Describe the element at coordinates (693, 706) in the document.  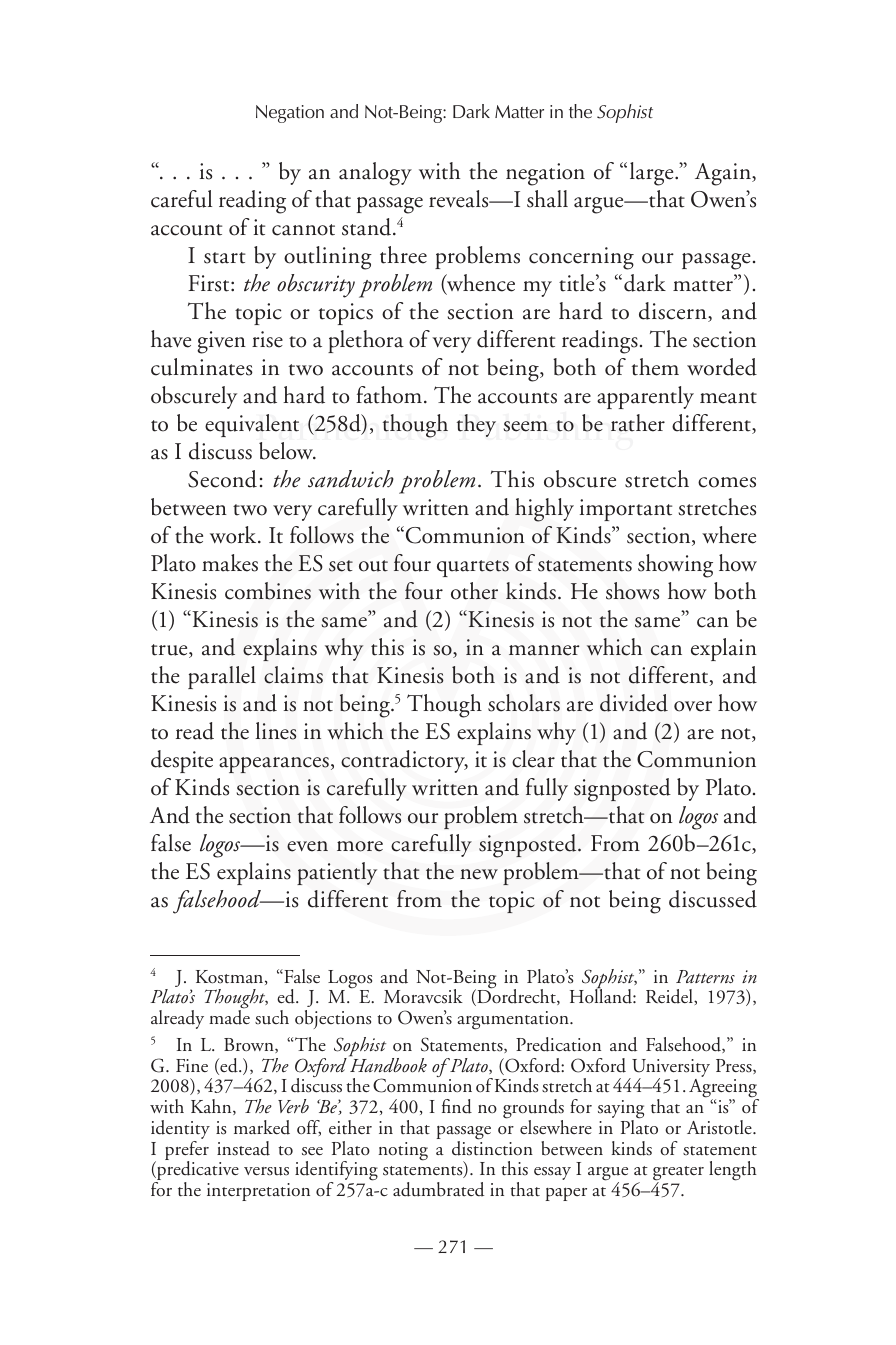
I see `over` at that location.
